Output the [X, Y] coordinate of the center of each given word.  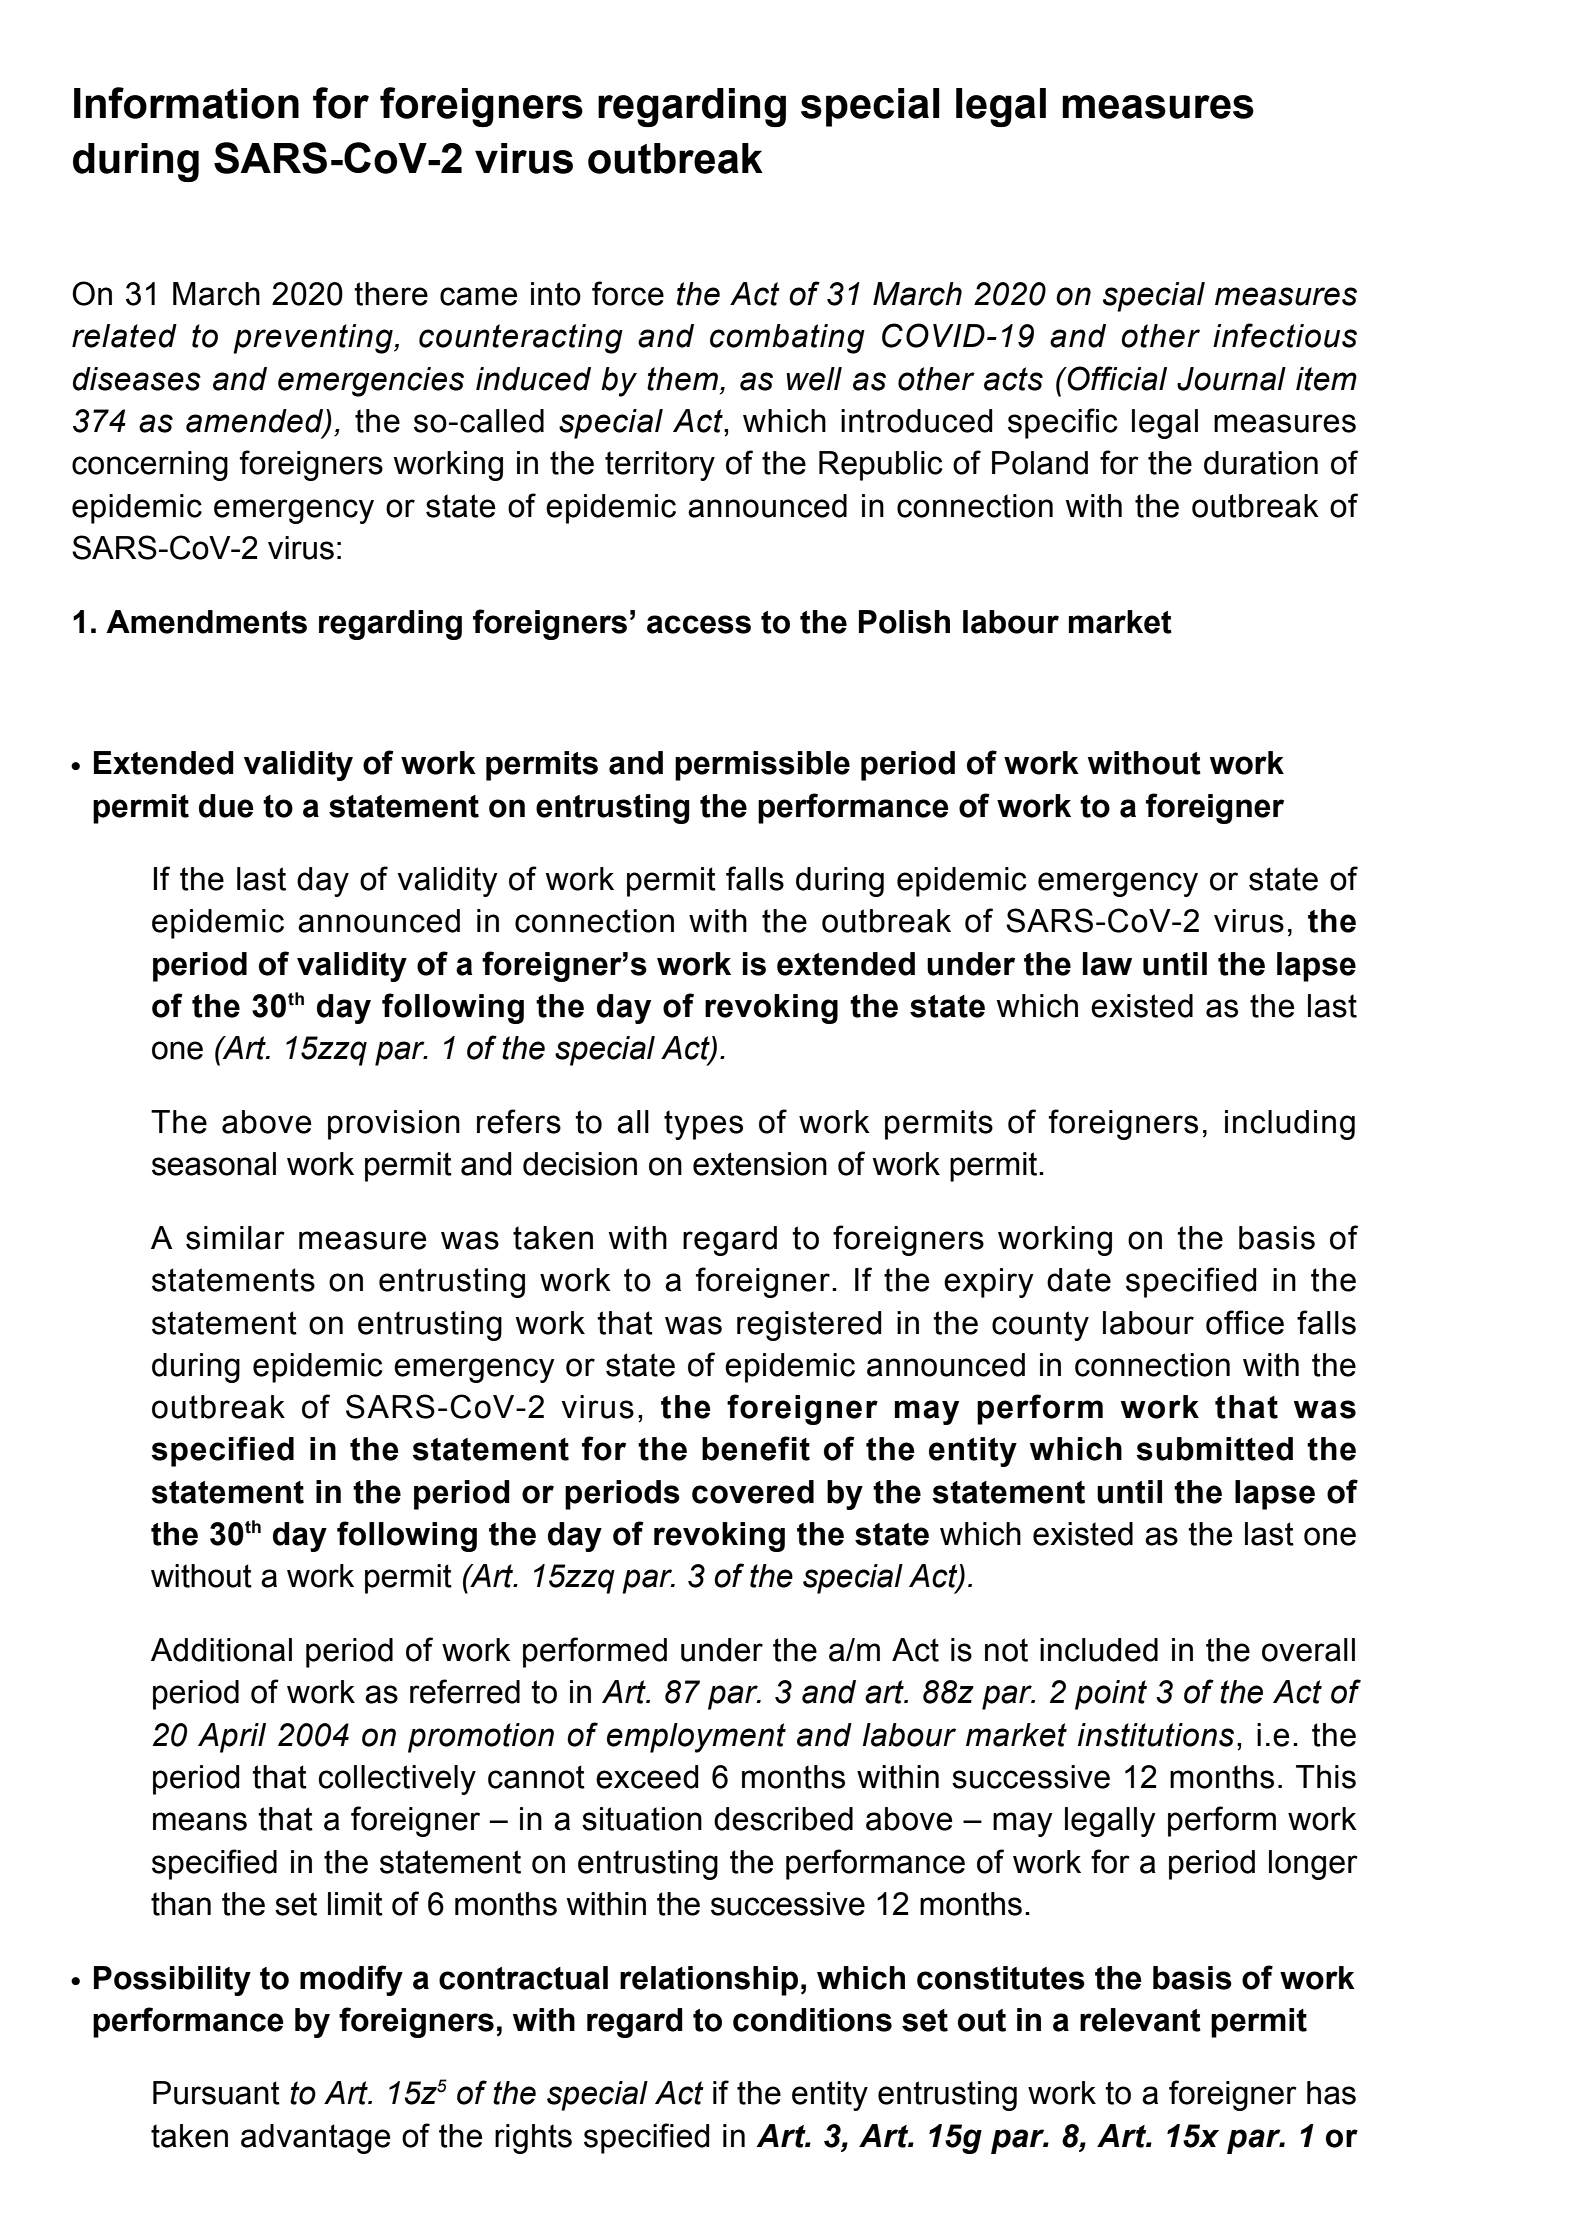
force [628, 293]
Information [186, 103]
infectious [1285, 335]
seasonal [214, 1164]
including [1290, 1125]
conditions [812, 2020]
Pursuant [216, 2093]
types [703, 1125]
